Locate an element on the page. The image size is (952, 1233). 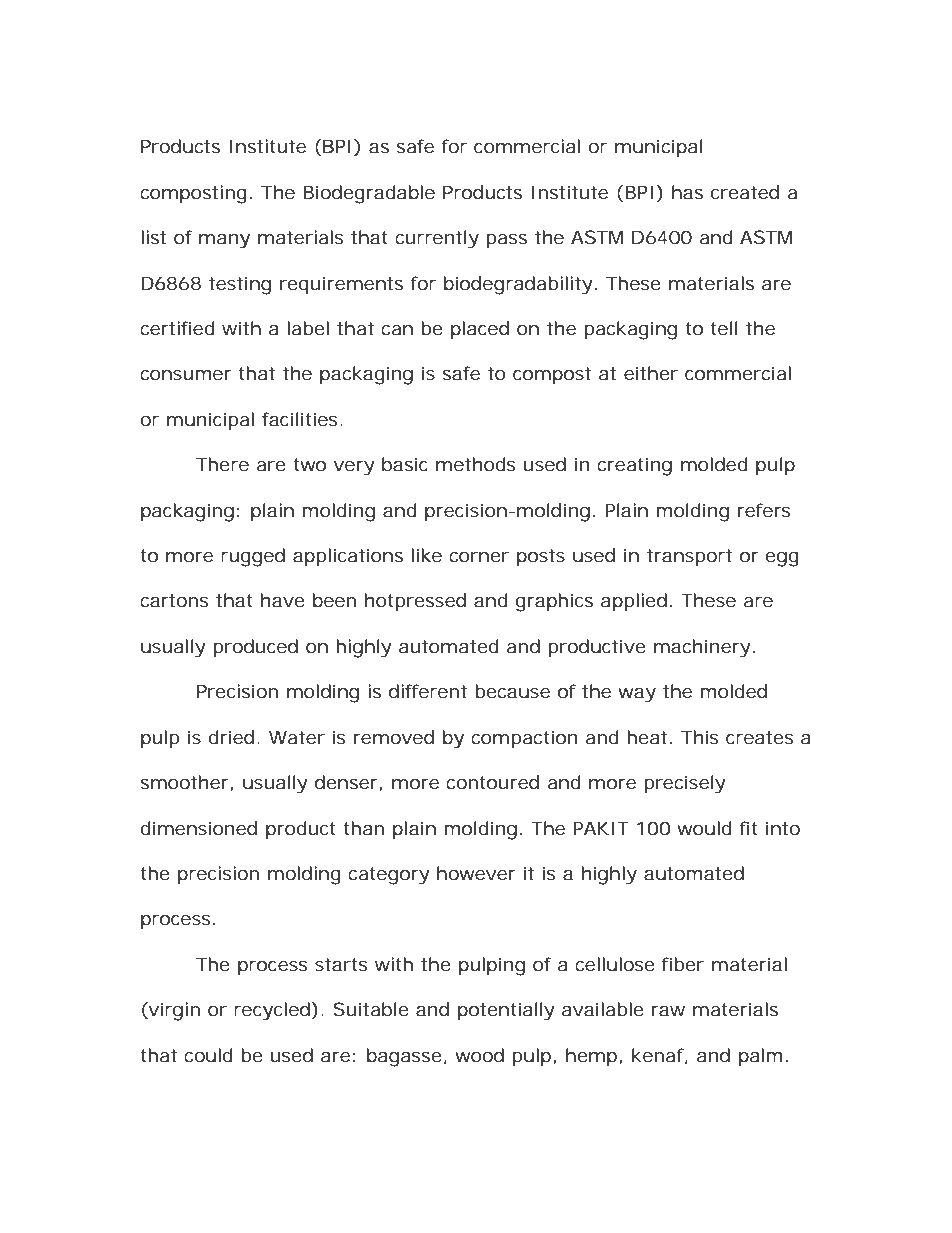
This is located at coordinates (700, 737).
